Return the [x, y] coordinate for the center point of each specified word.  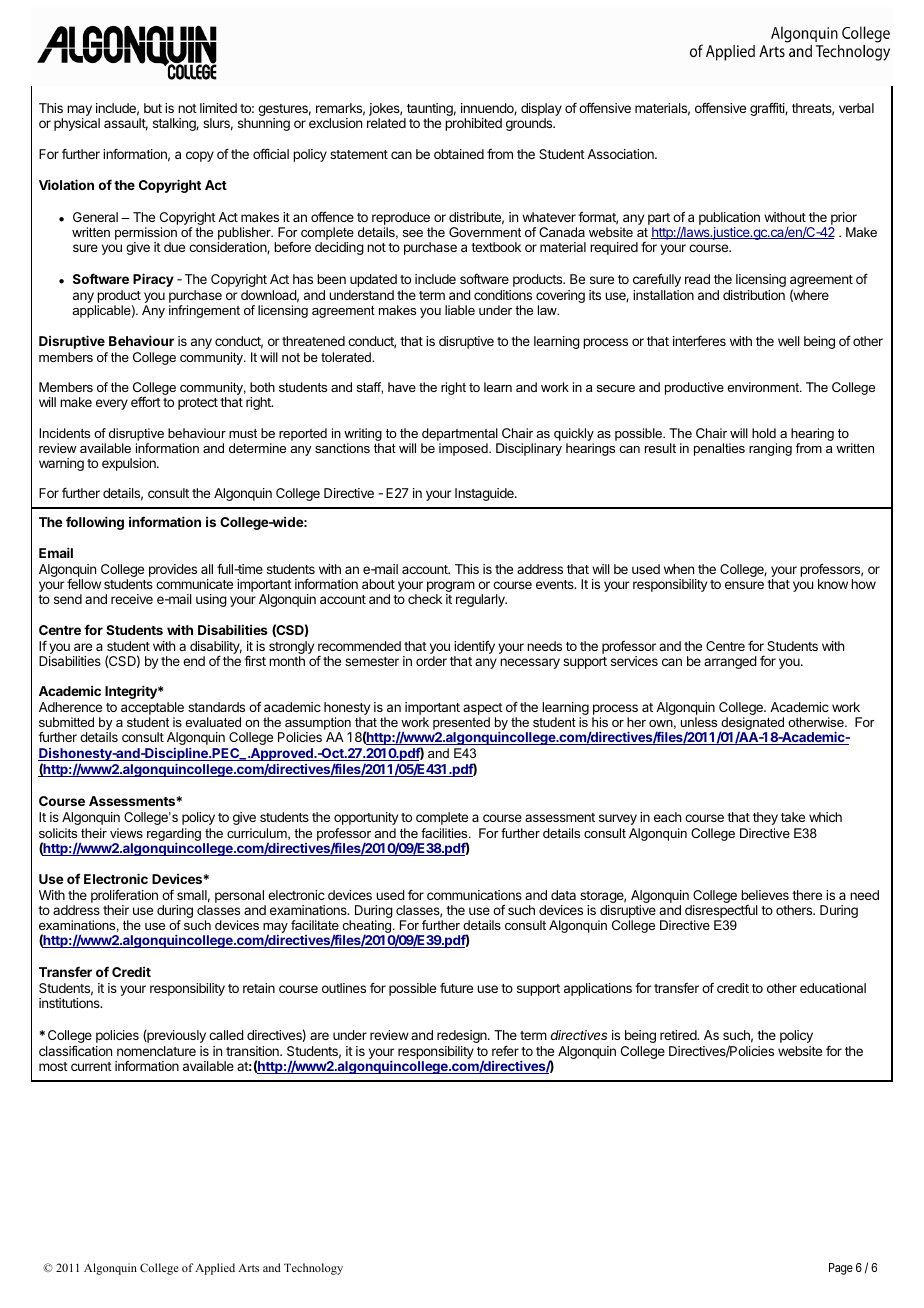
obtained [459, 154]
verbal [856, 108]
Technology [313, 1269]
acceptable [152, 710]
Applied [215, 1269]
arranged [730, 662]
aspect [483, 710]
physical [77, 124]
